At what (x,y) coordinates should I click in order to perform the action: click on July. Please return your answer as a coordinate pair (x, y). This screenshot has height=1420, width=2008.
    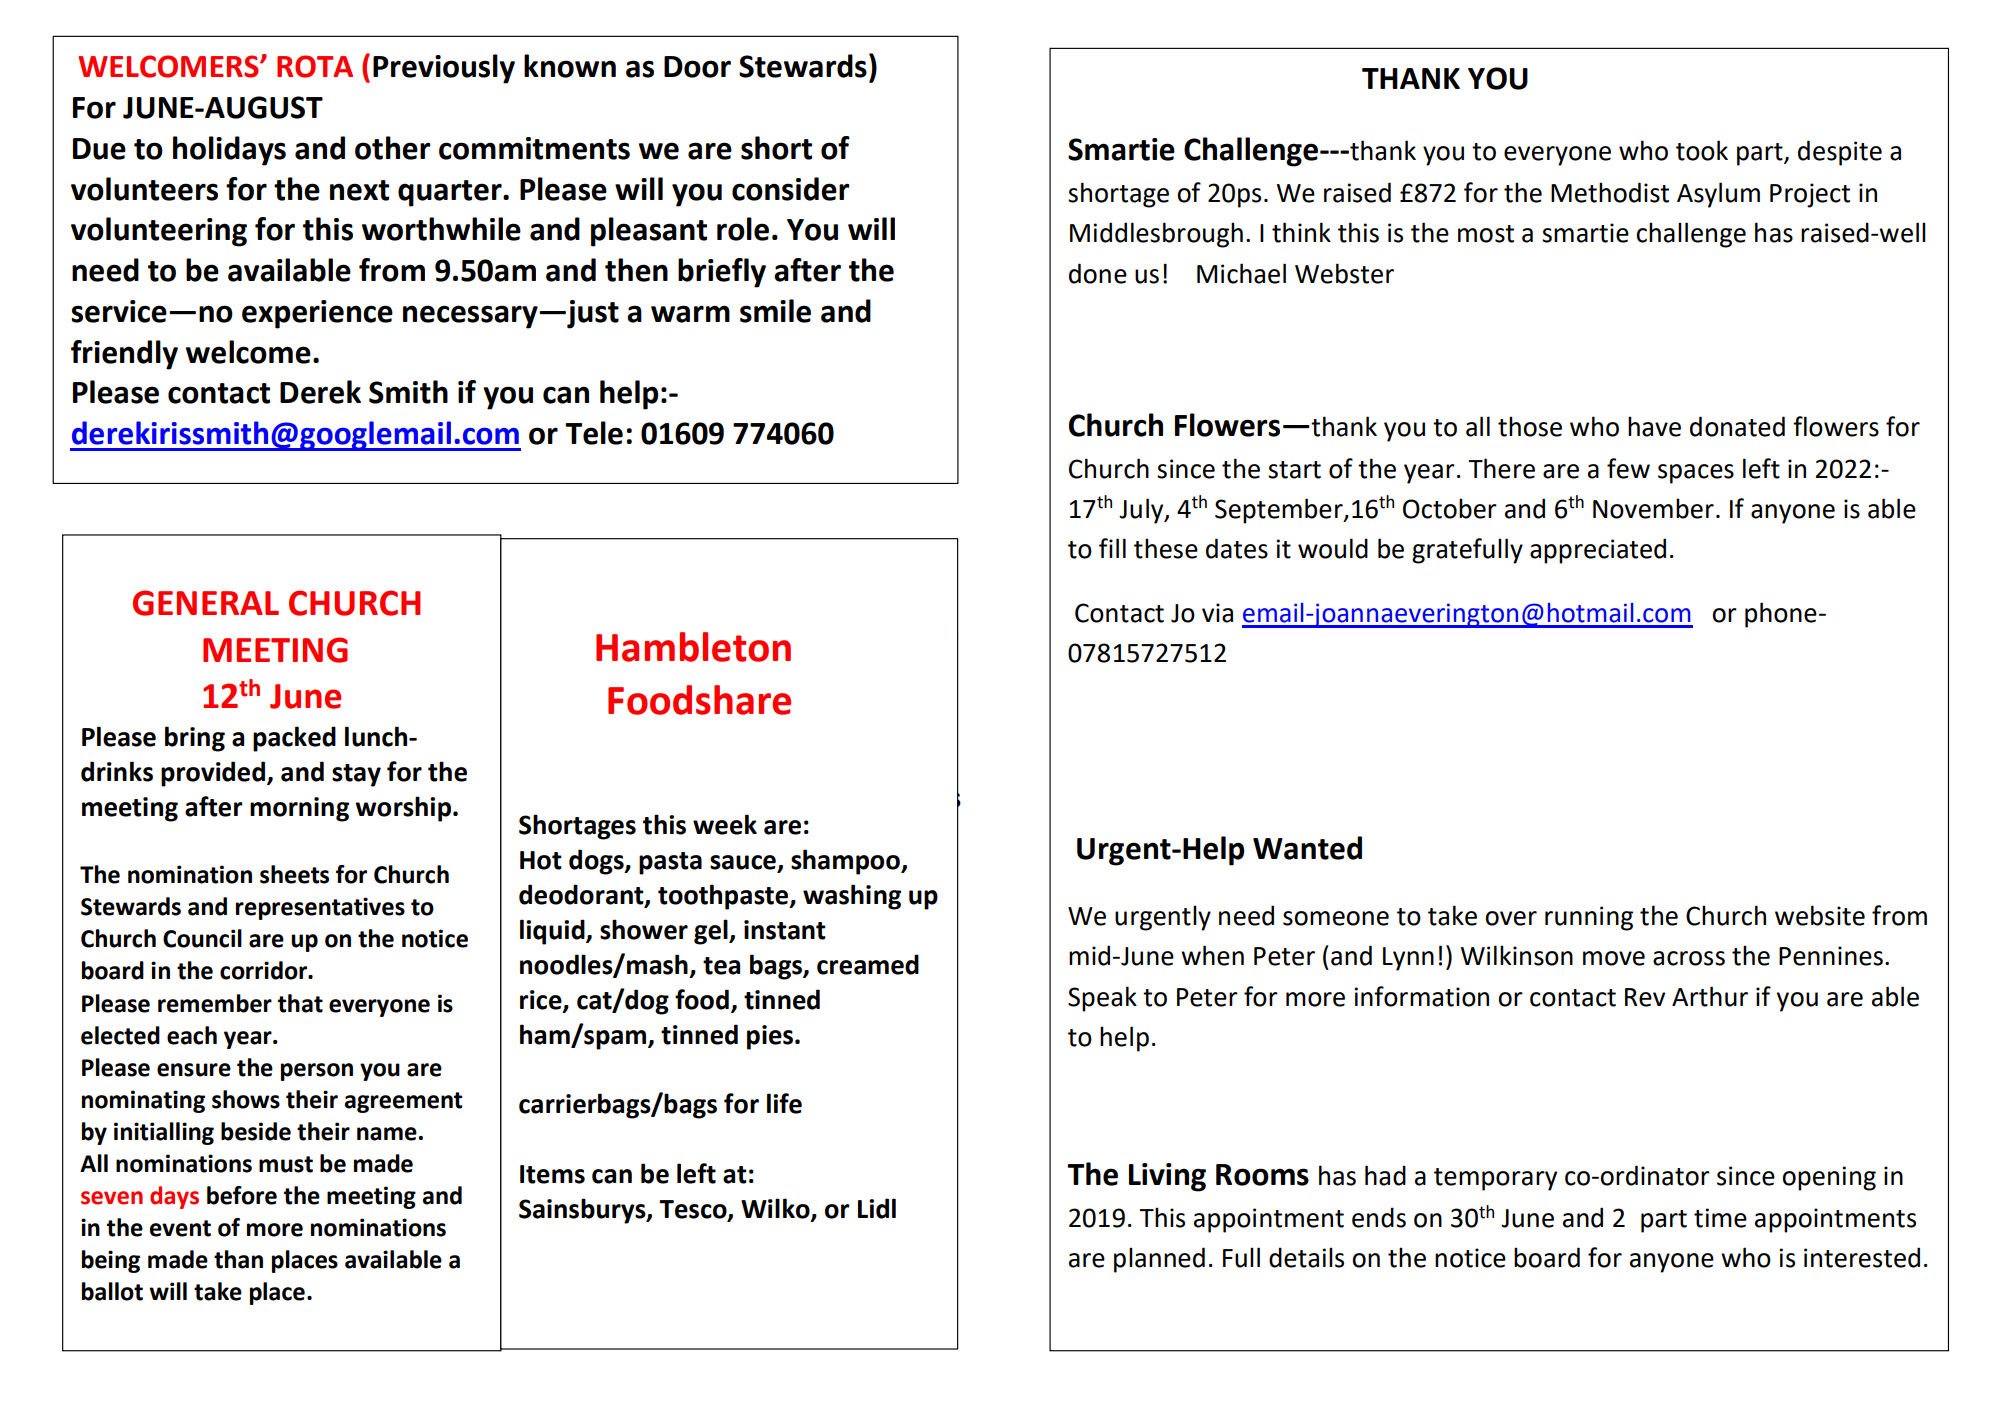
    Looking at the image, I should click on (1142, 511).
